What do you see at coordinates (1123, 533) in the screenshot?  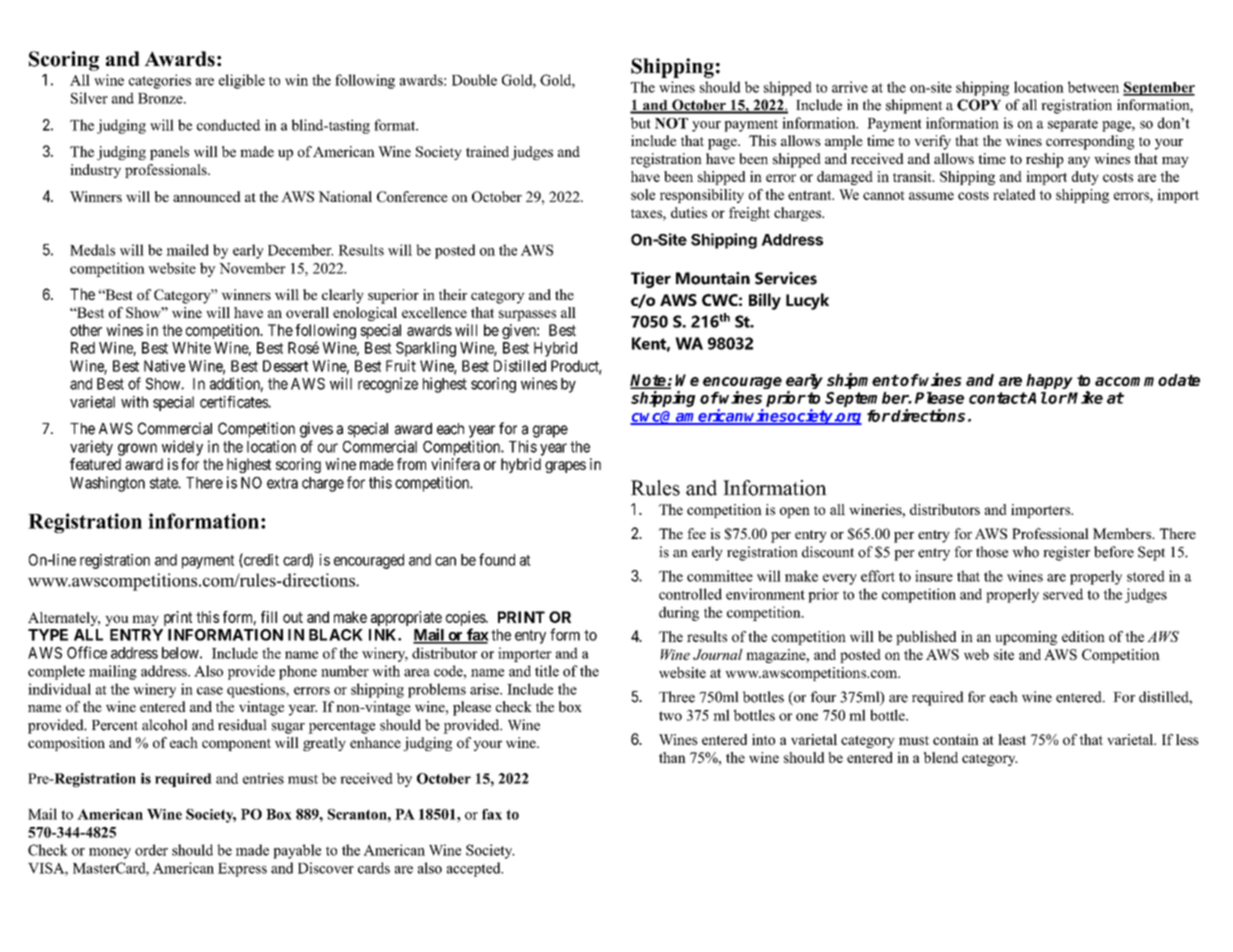 I see `Members` at bounding box center [1123, 533].
